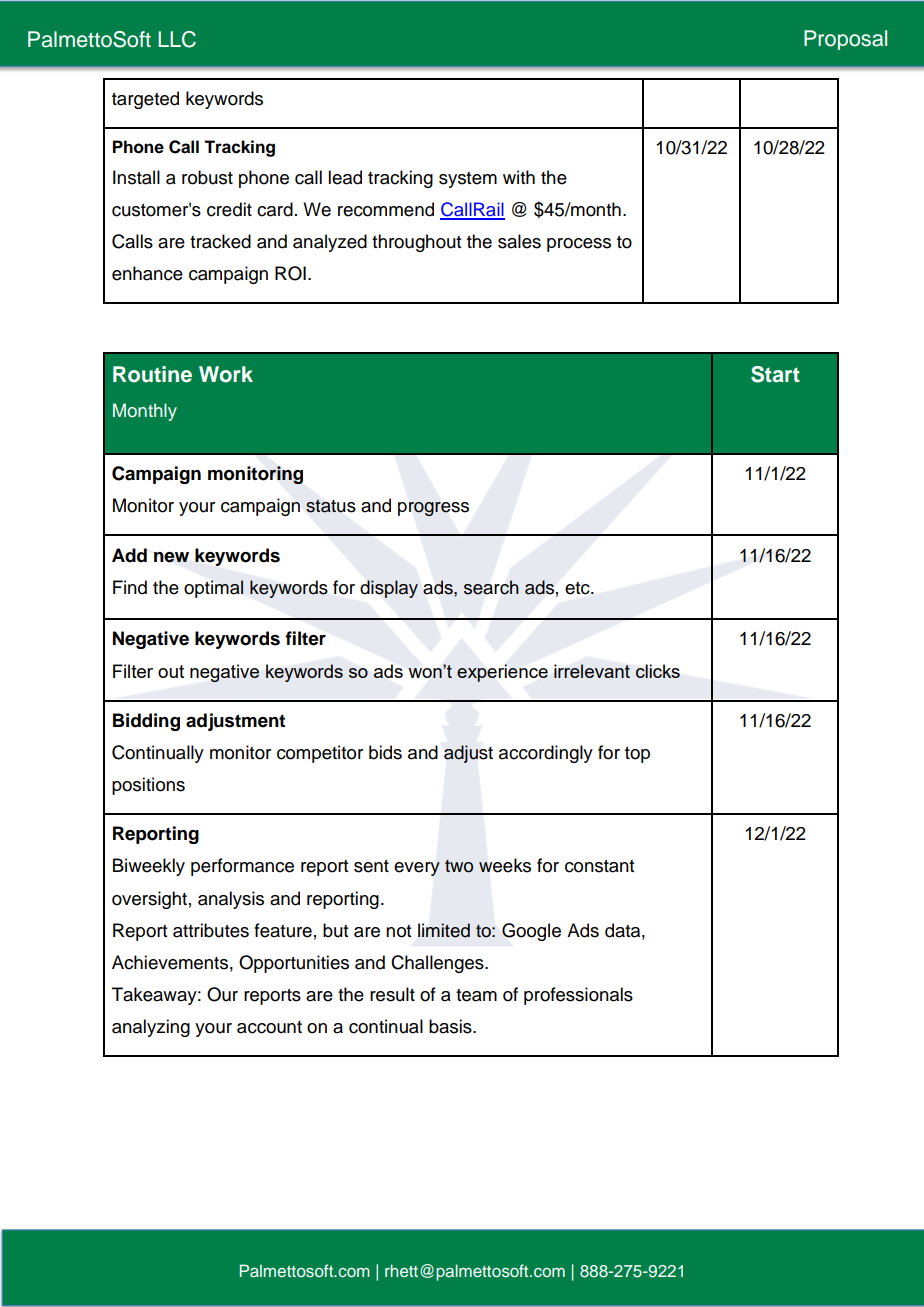  What do you see at coordinates (433, 509) in the screenshot?
I see `progress` at bounding box center [433, 509].
